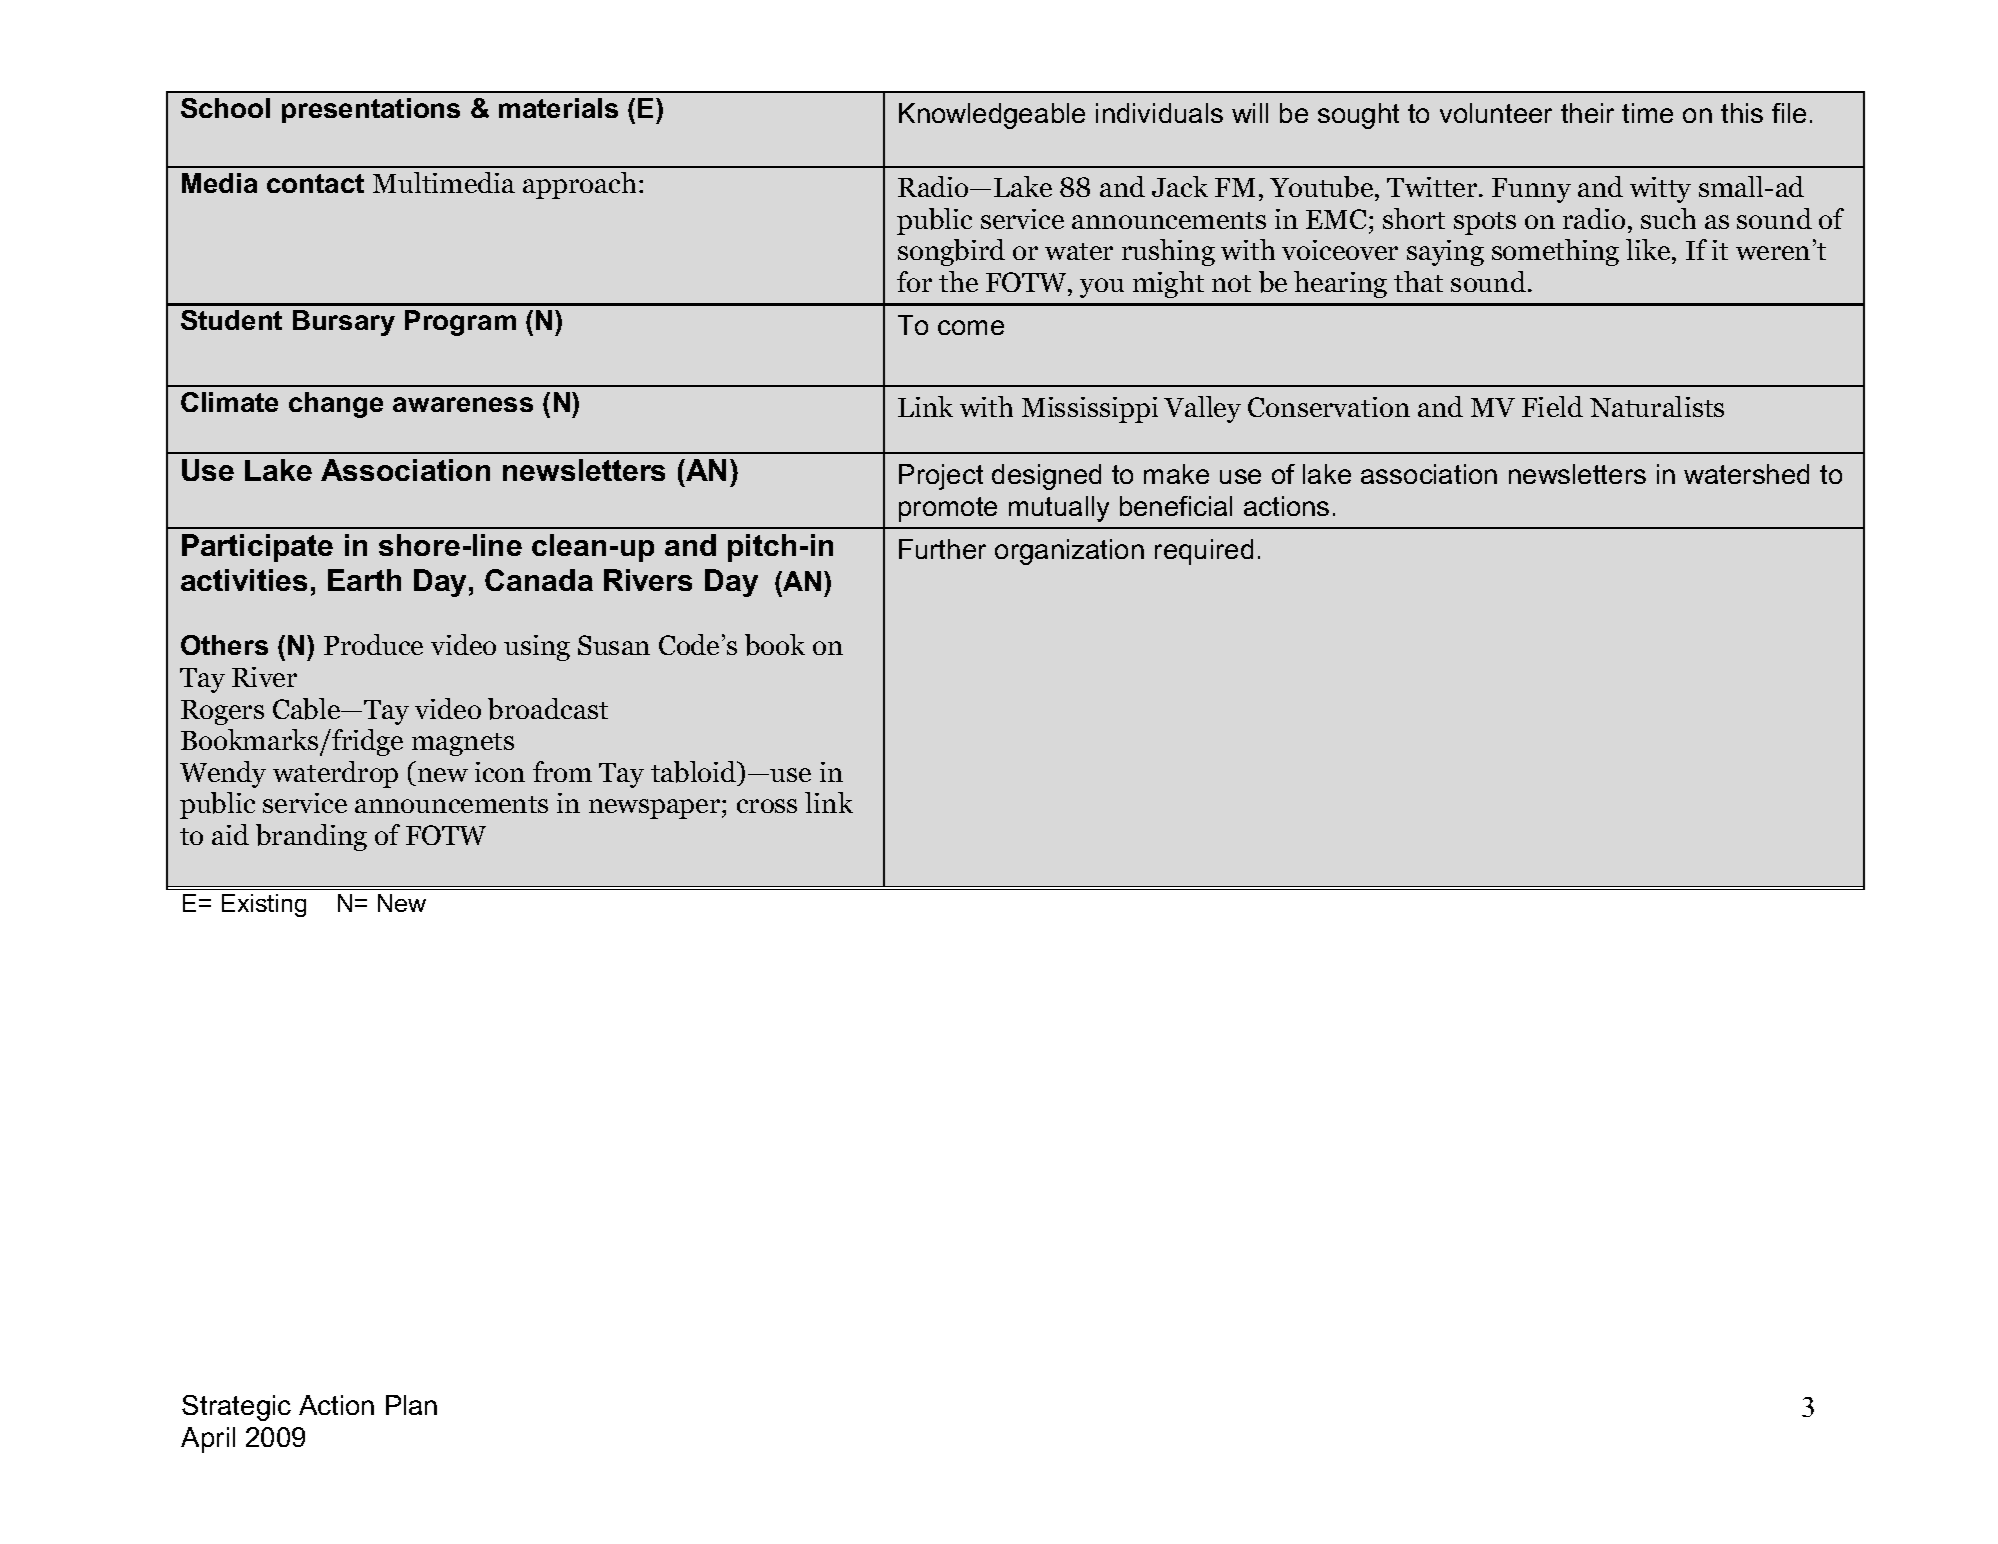 This page has width=1998, height=1544. What do you see at coordinates (767, 806) in the page?
I see `cross` at bounding box center [767, 806].
